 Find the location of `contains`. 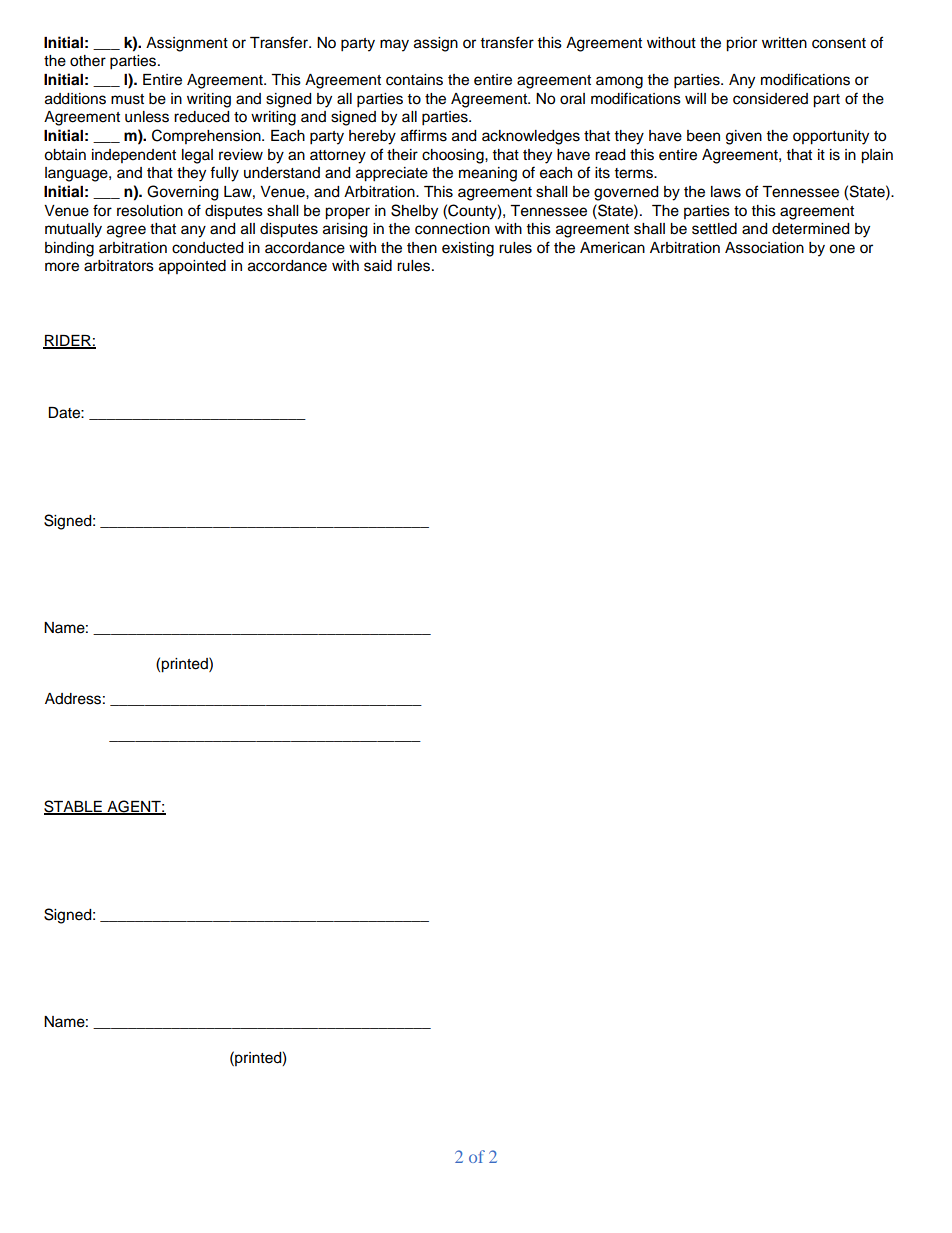

contains is located at coordinates (414, 80).
